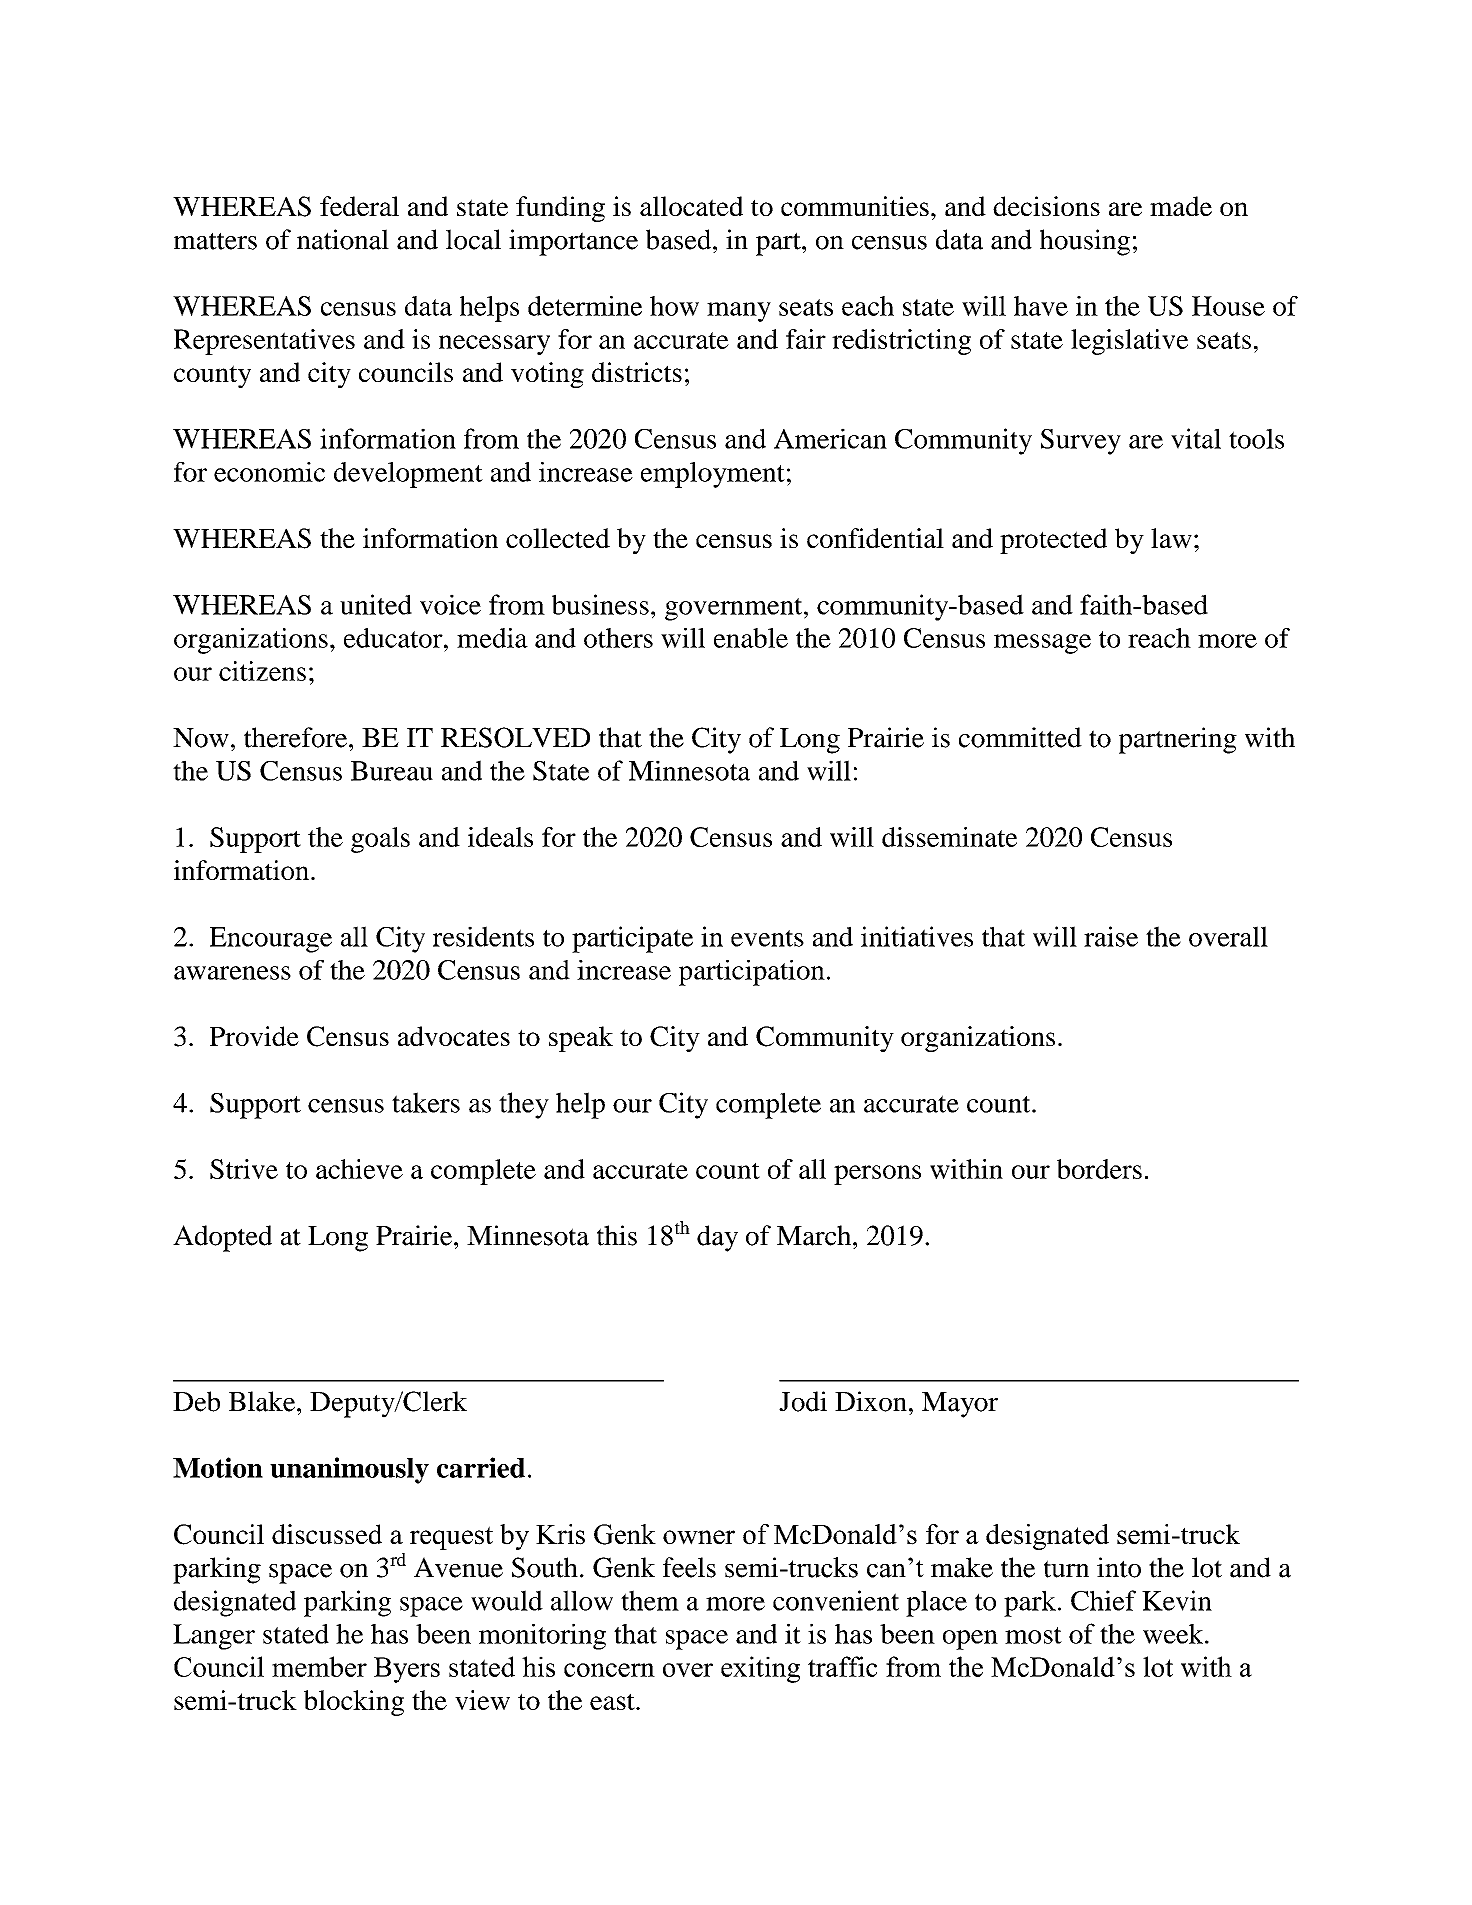 Image resolution: width=1472 pixels, height=1905 pixels. I want to click on events, so click(767, 938).
